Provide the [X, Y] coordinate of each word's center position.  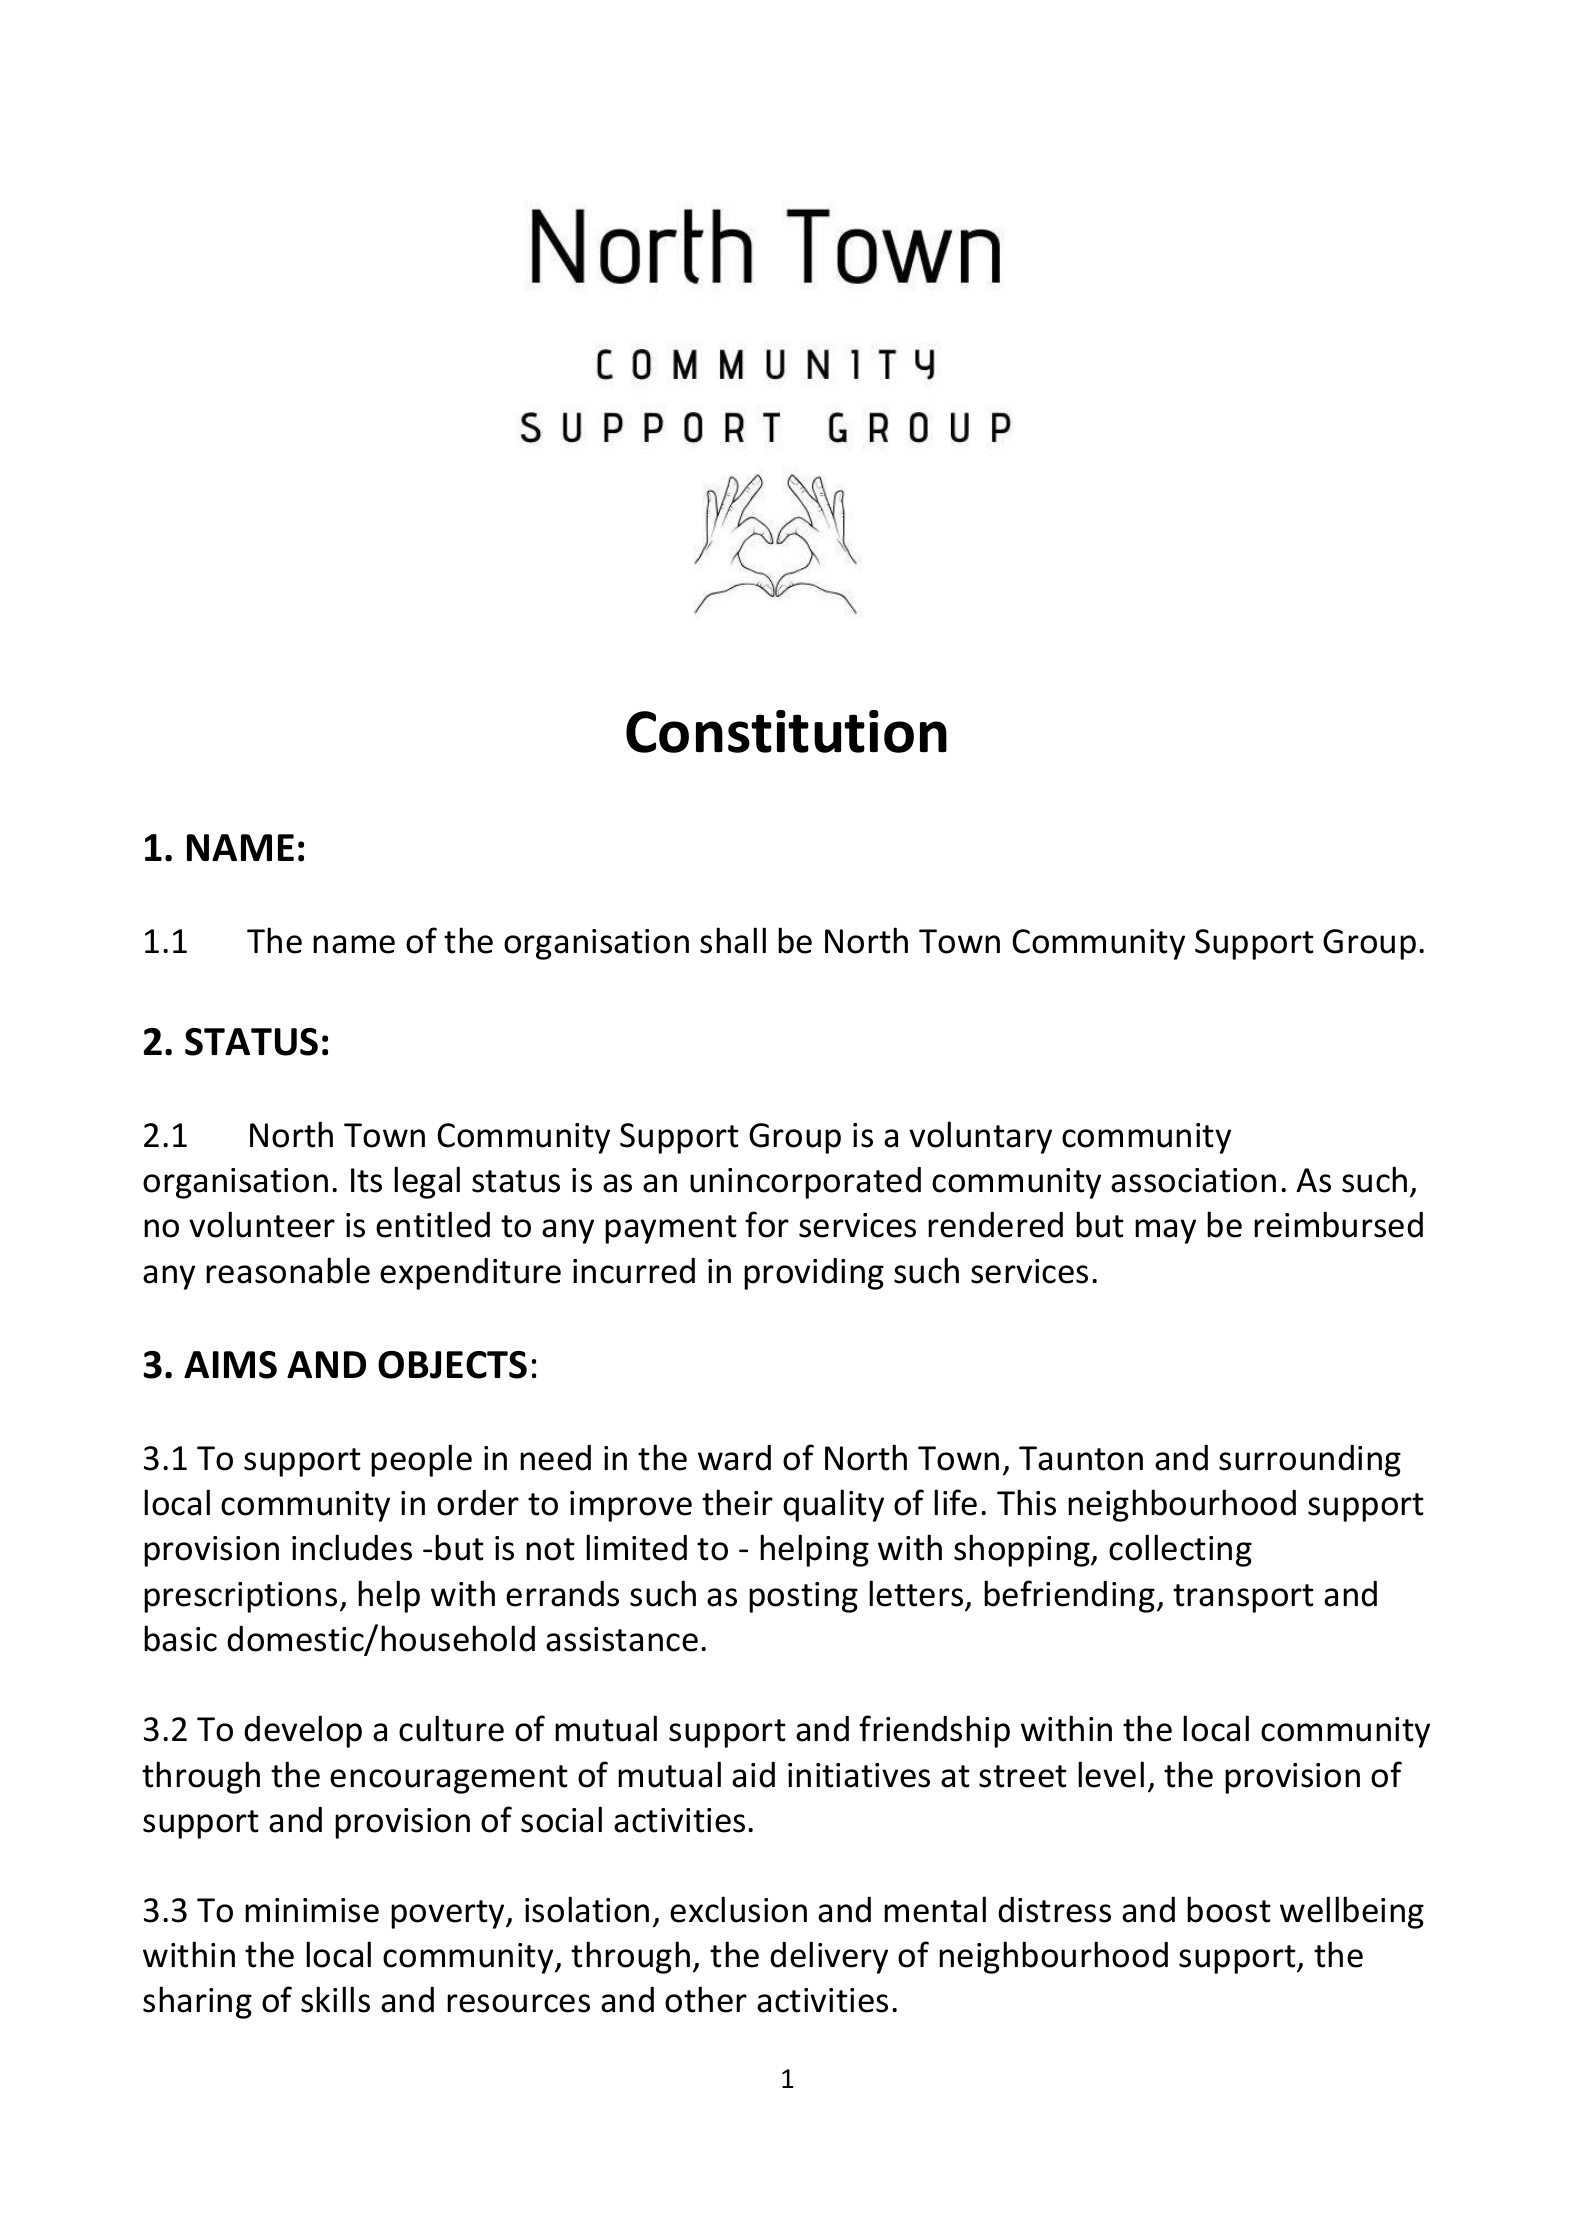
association [1193, 1180]
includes [352, 1547]
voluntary [980, 1137]
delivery [829, 1957]
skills [335, 1999]
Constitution [786, 731]
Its [366, 1180]
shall [733, 940]
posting [803, 1597]
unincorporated [805, 1183]
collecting [1180, 1550]
